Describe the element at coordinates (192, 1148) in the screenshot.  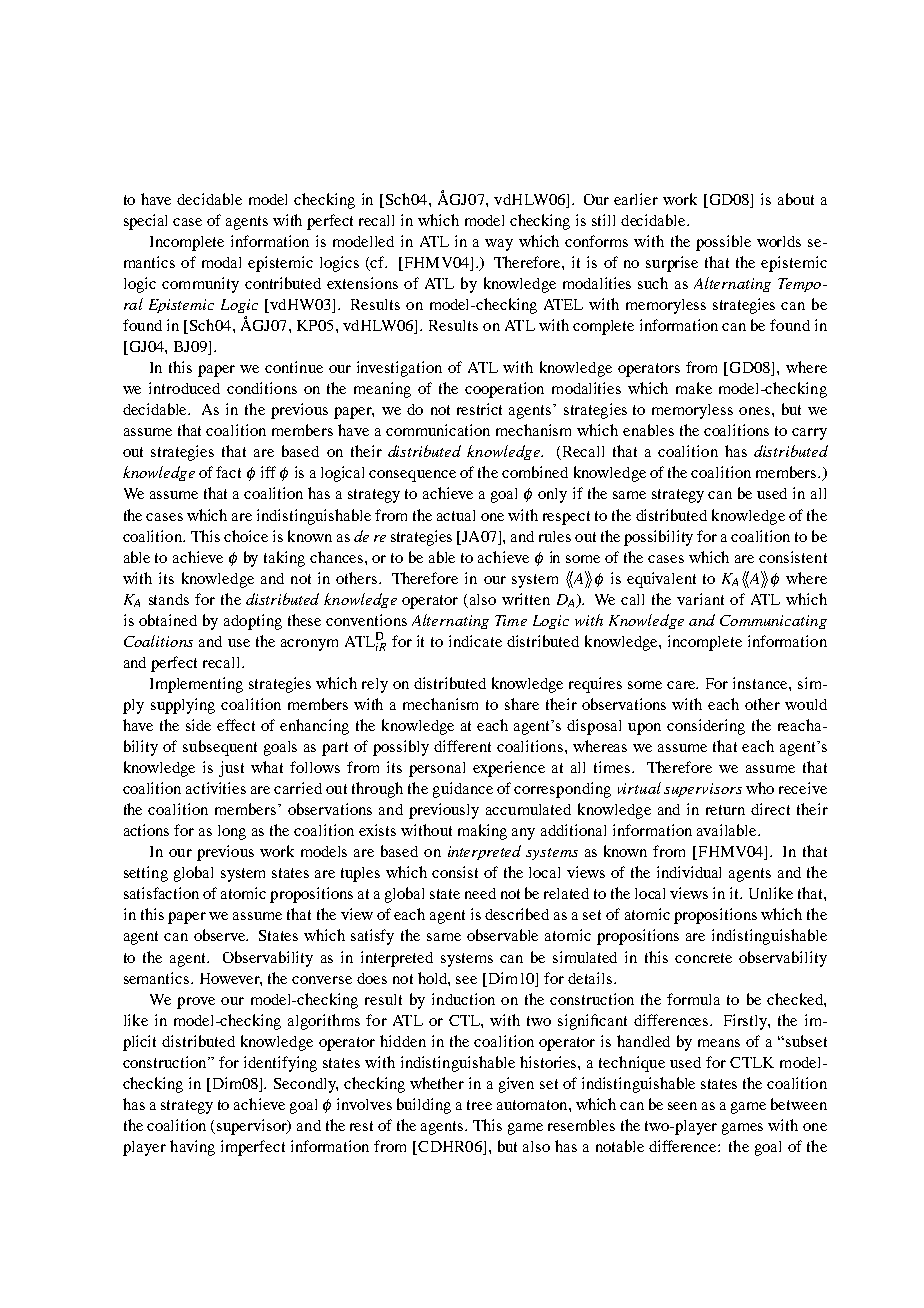
I see `having` at that location.
